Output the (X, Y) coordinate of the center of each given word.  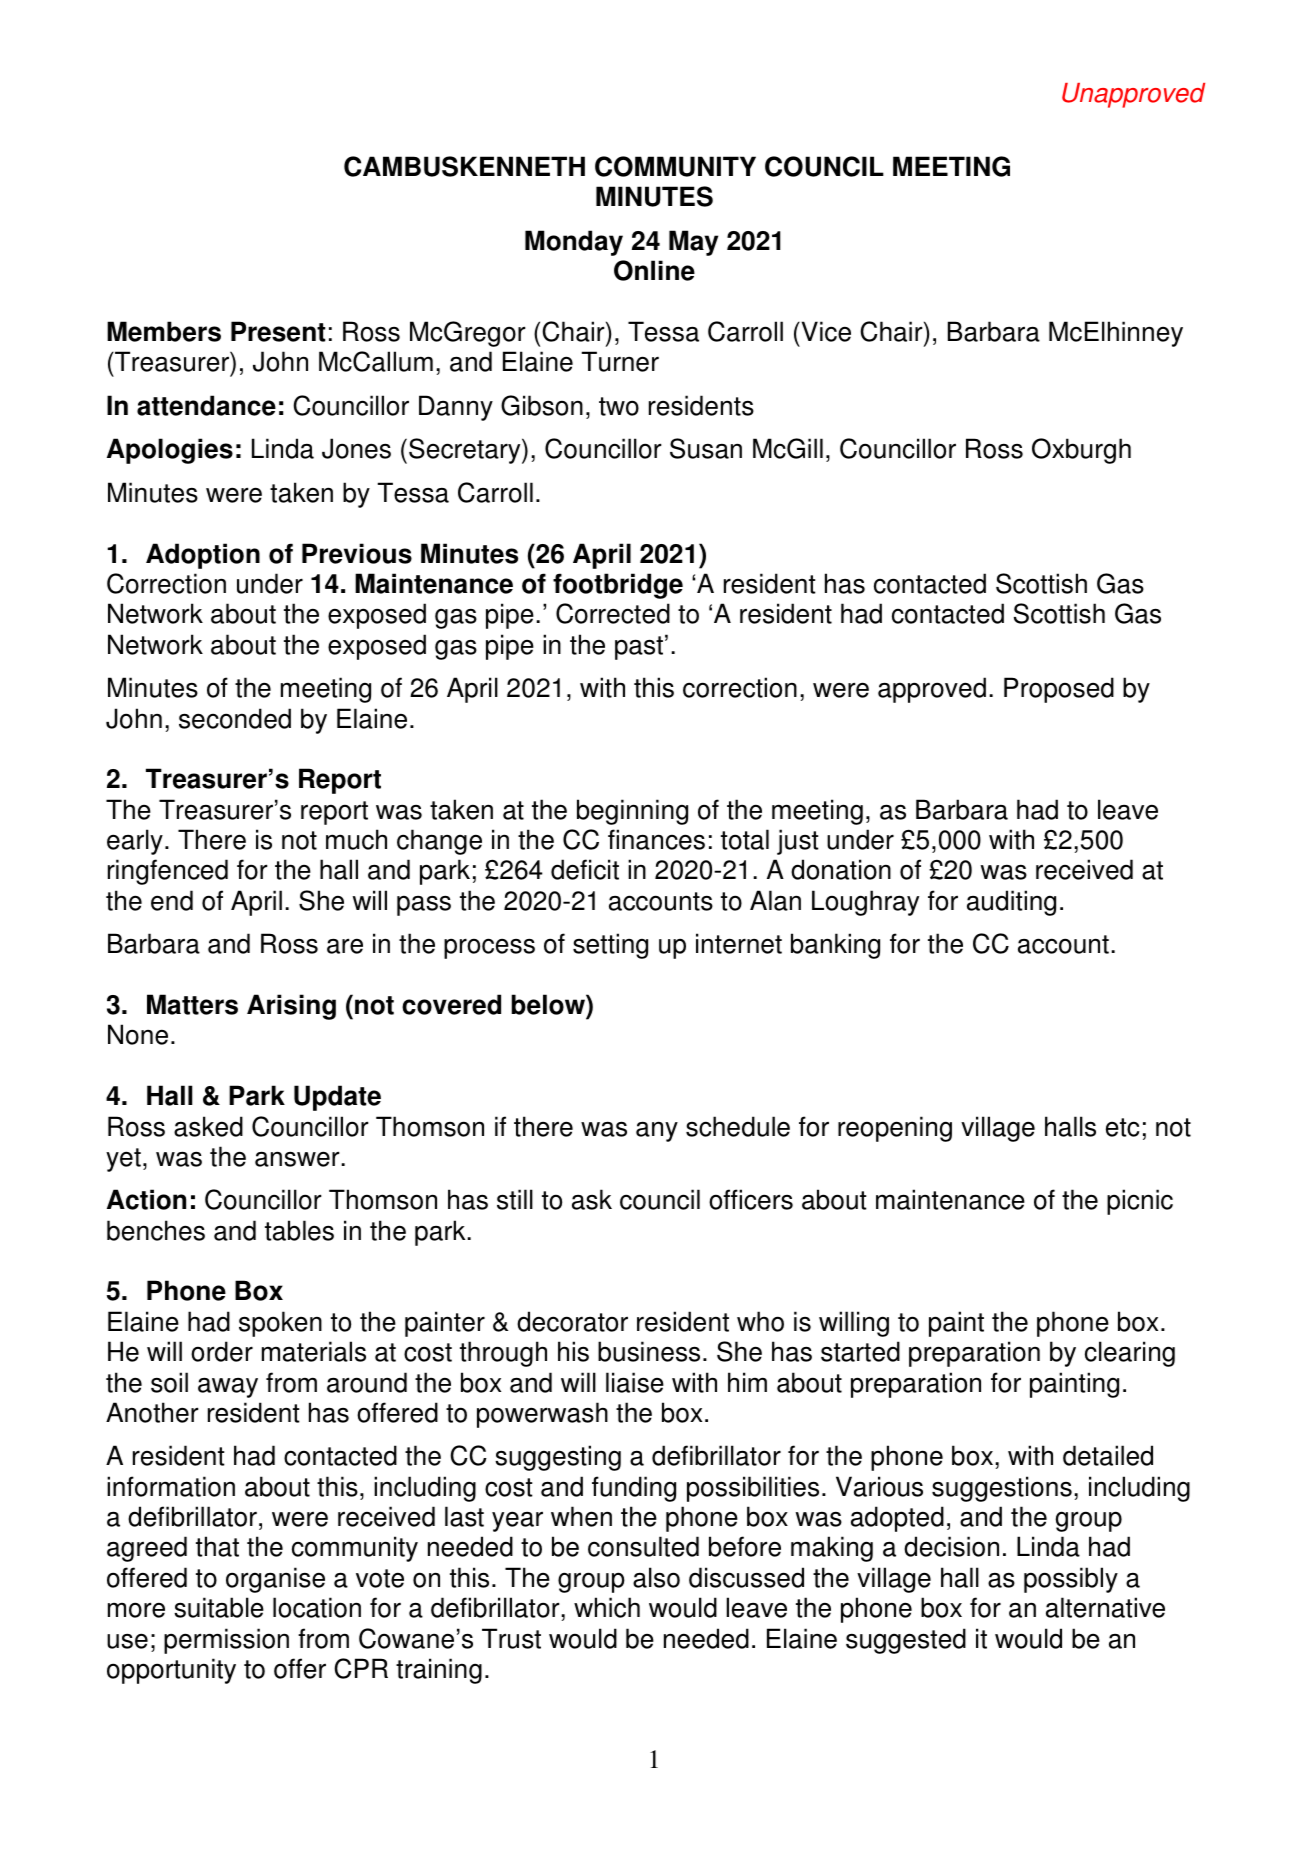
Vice (825, 331)
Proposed (1059, 690)
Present (278, 331)
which (607, 1607)
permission (226, 1641)
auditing (1011, 903)
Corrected (613, 613)
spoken (280, 1324)
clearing (1130, 1354)
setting (610, 946)
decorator (572, 1321)
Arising (291, 1007)
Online (654, 270)
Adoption (203, 556)
